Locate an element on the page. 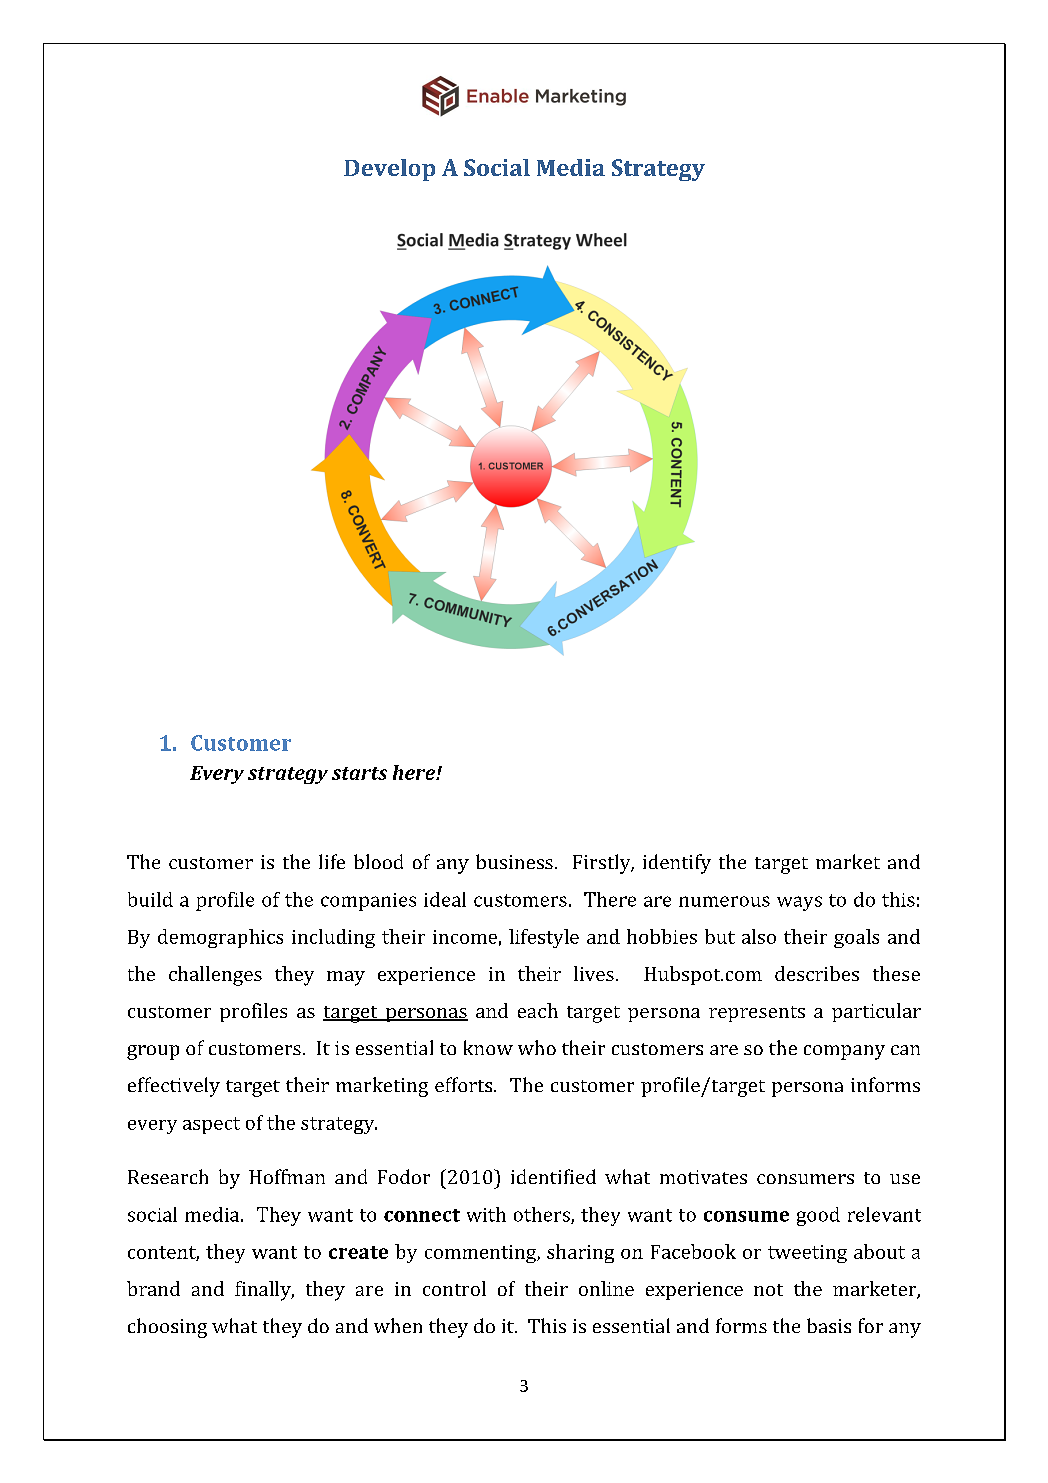 The image size is (1048, 1483). starts is located at coordinates (359, 773).
